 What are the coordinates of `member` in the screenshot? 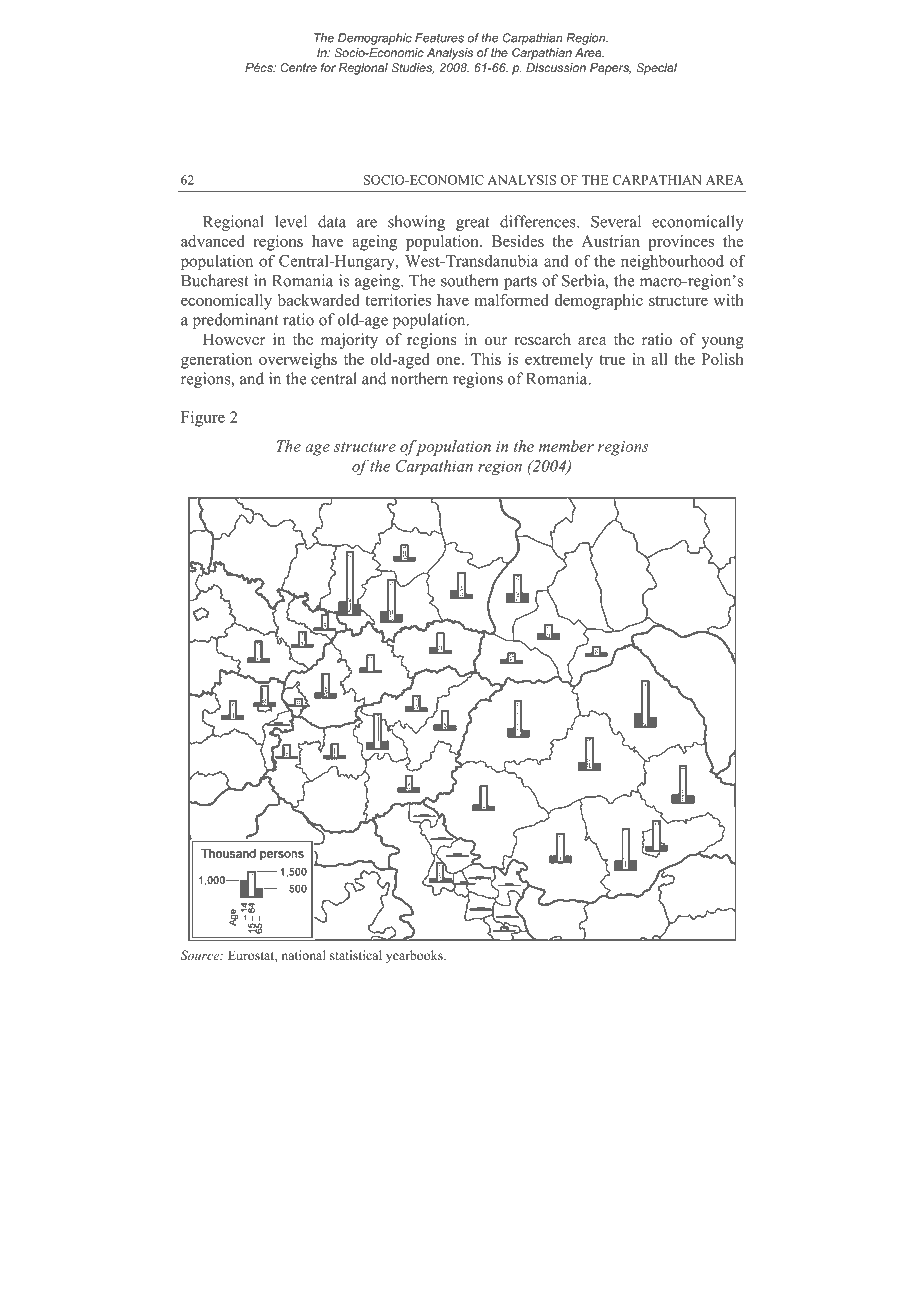 It's located at (566, 446).
